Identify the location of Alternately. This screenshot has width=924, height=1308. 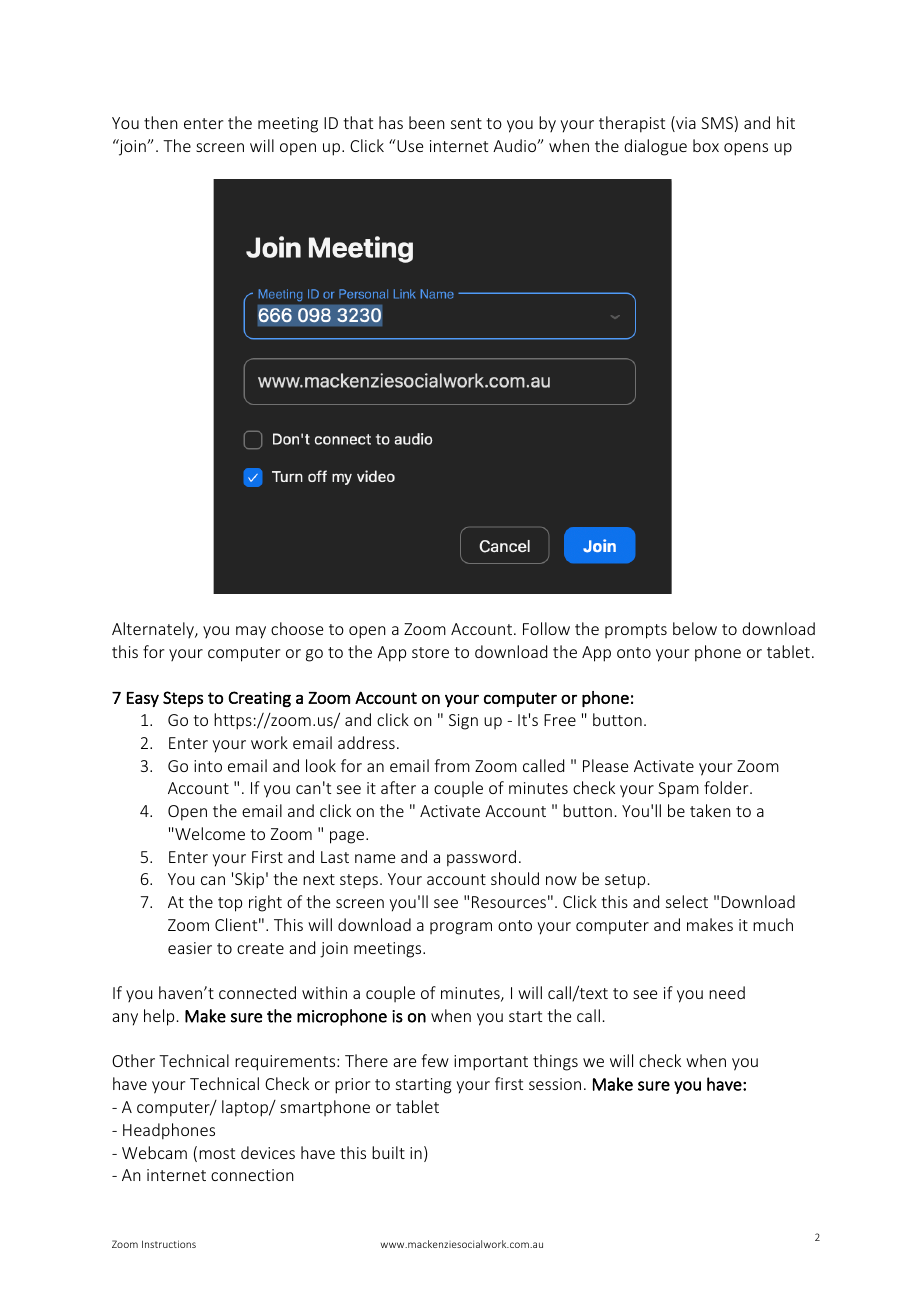
(154, 630).
